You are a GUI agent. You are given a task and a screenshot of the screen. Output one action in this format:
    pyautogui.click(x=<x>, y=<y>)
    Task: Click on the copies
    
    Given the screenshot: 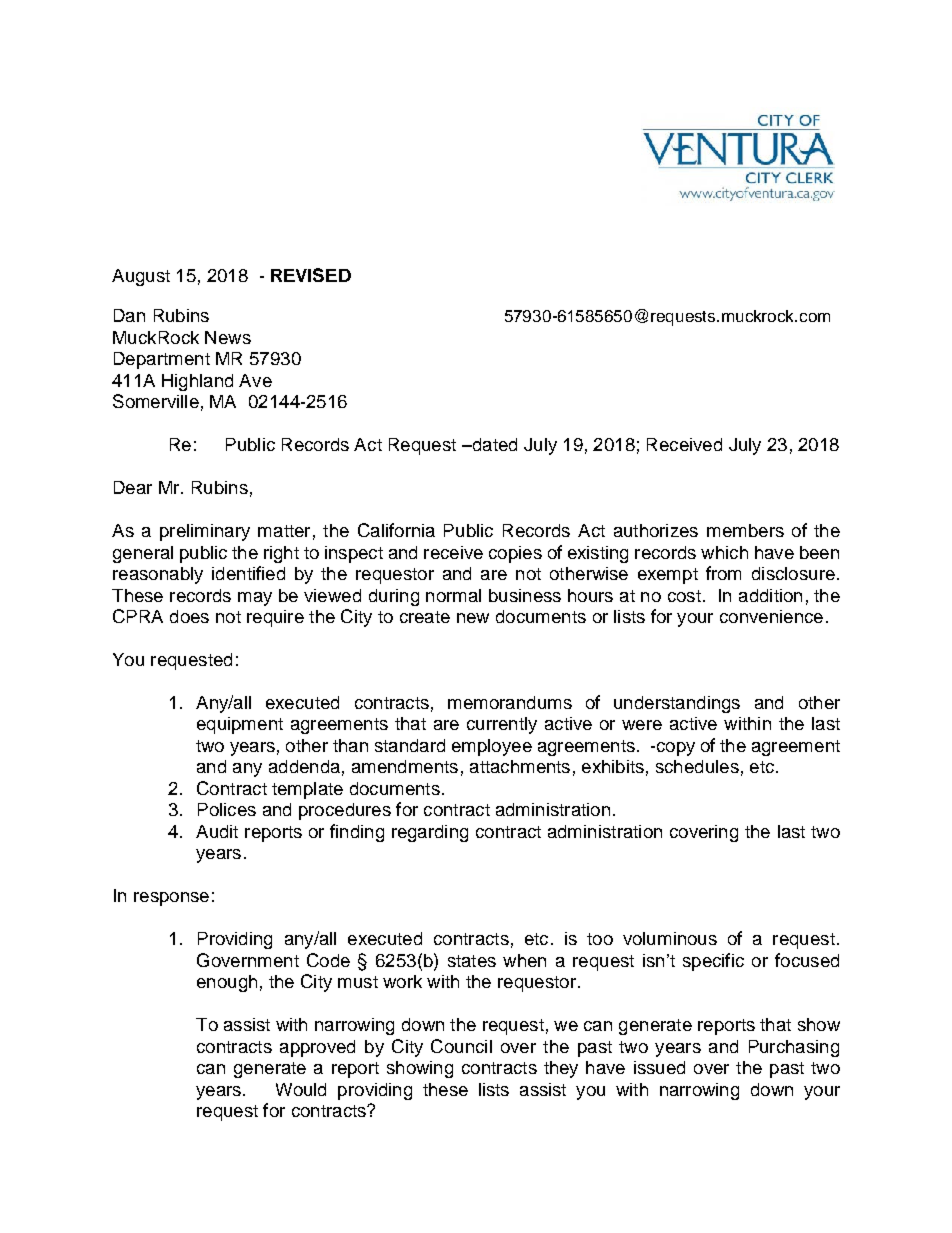 What is the action you would take?
    pyautogui.click(x=515, y=554)
